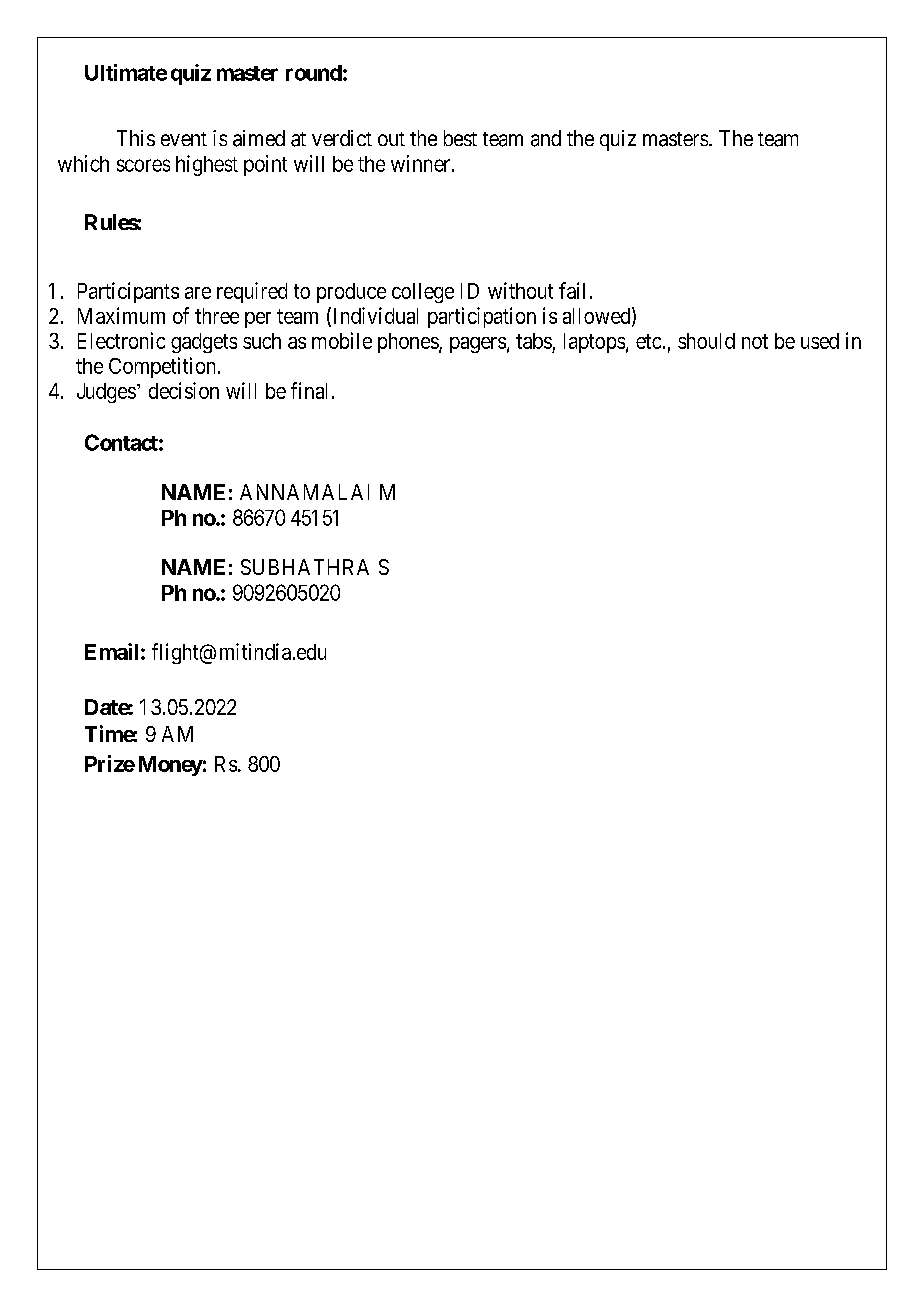  I want to click on event, so click(184, 139).
